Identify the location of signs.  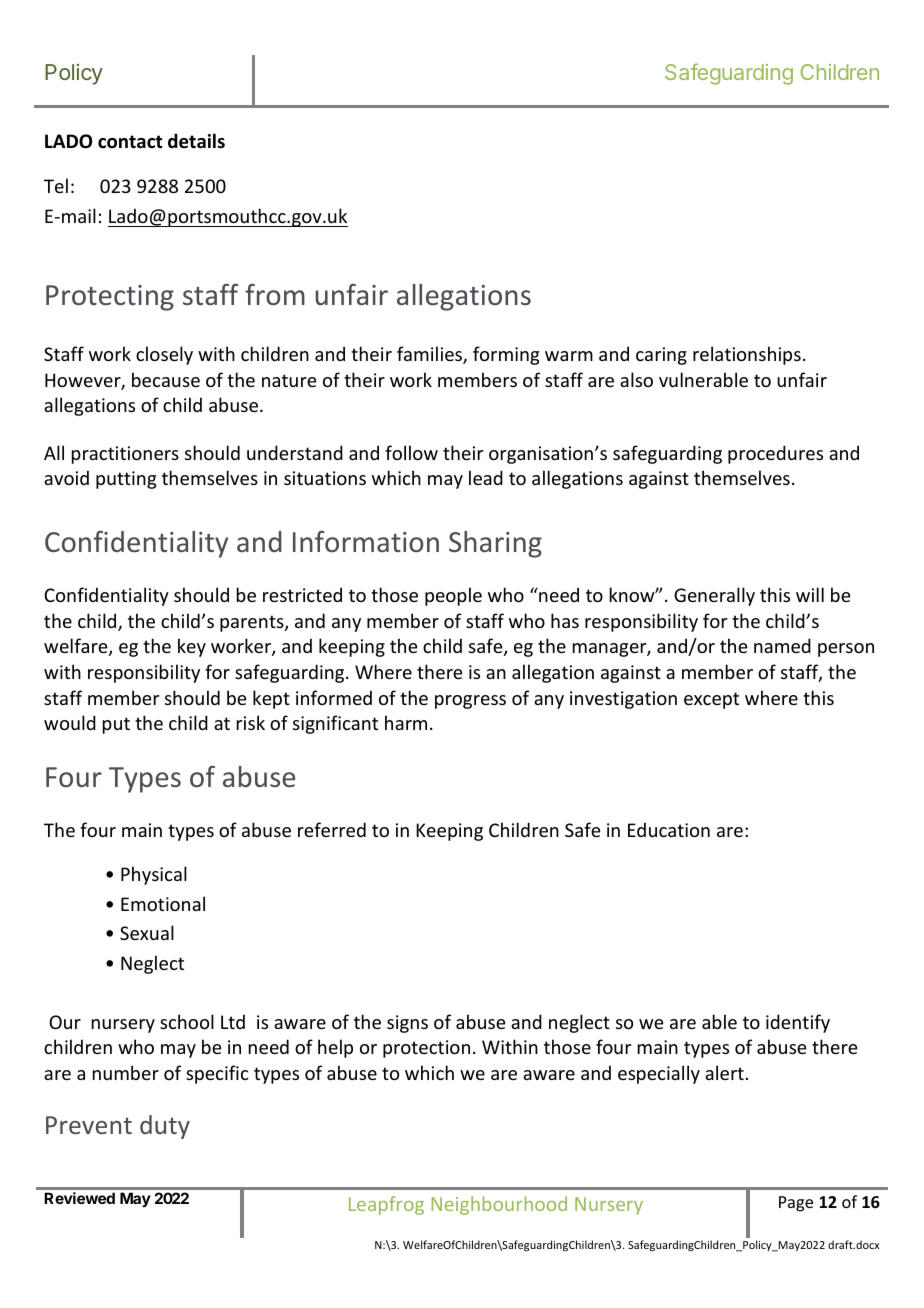
(407, 1024).
